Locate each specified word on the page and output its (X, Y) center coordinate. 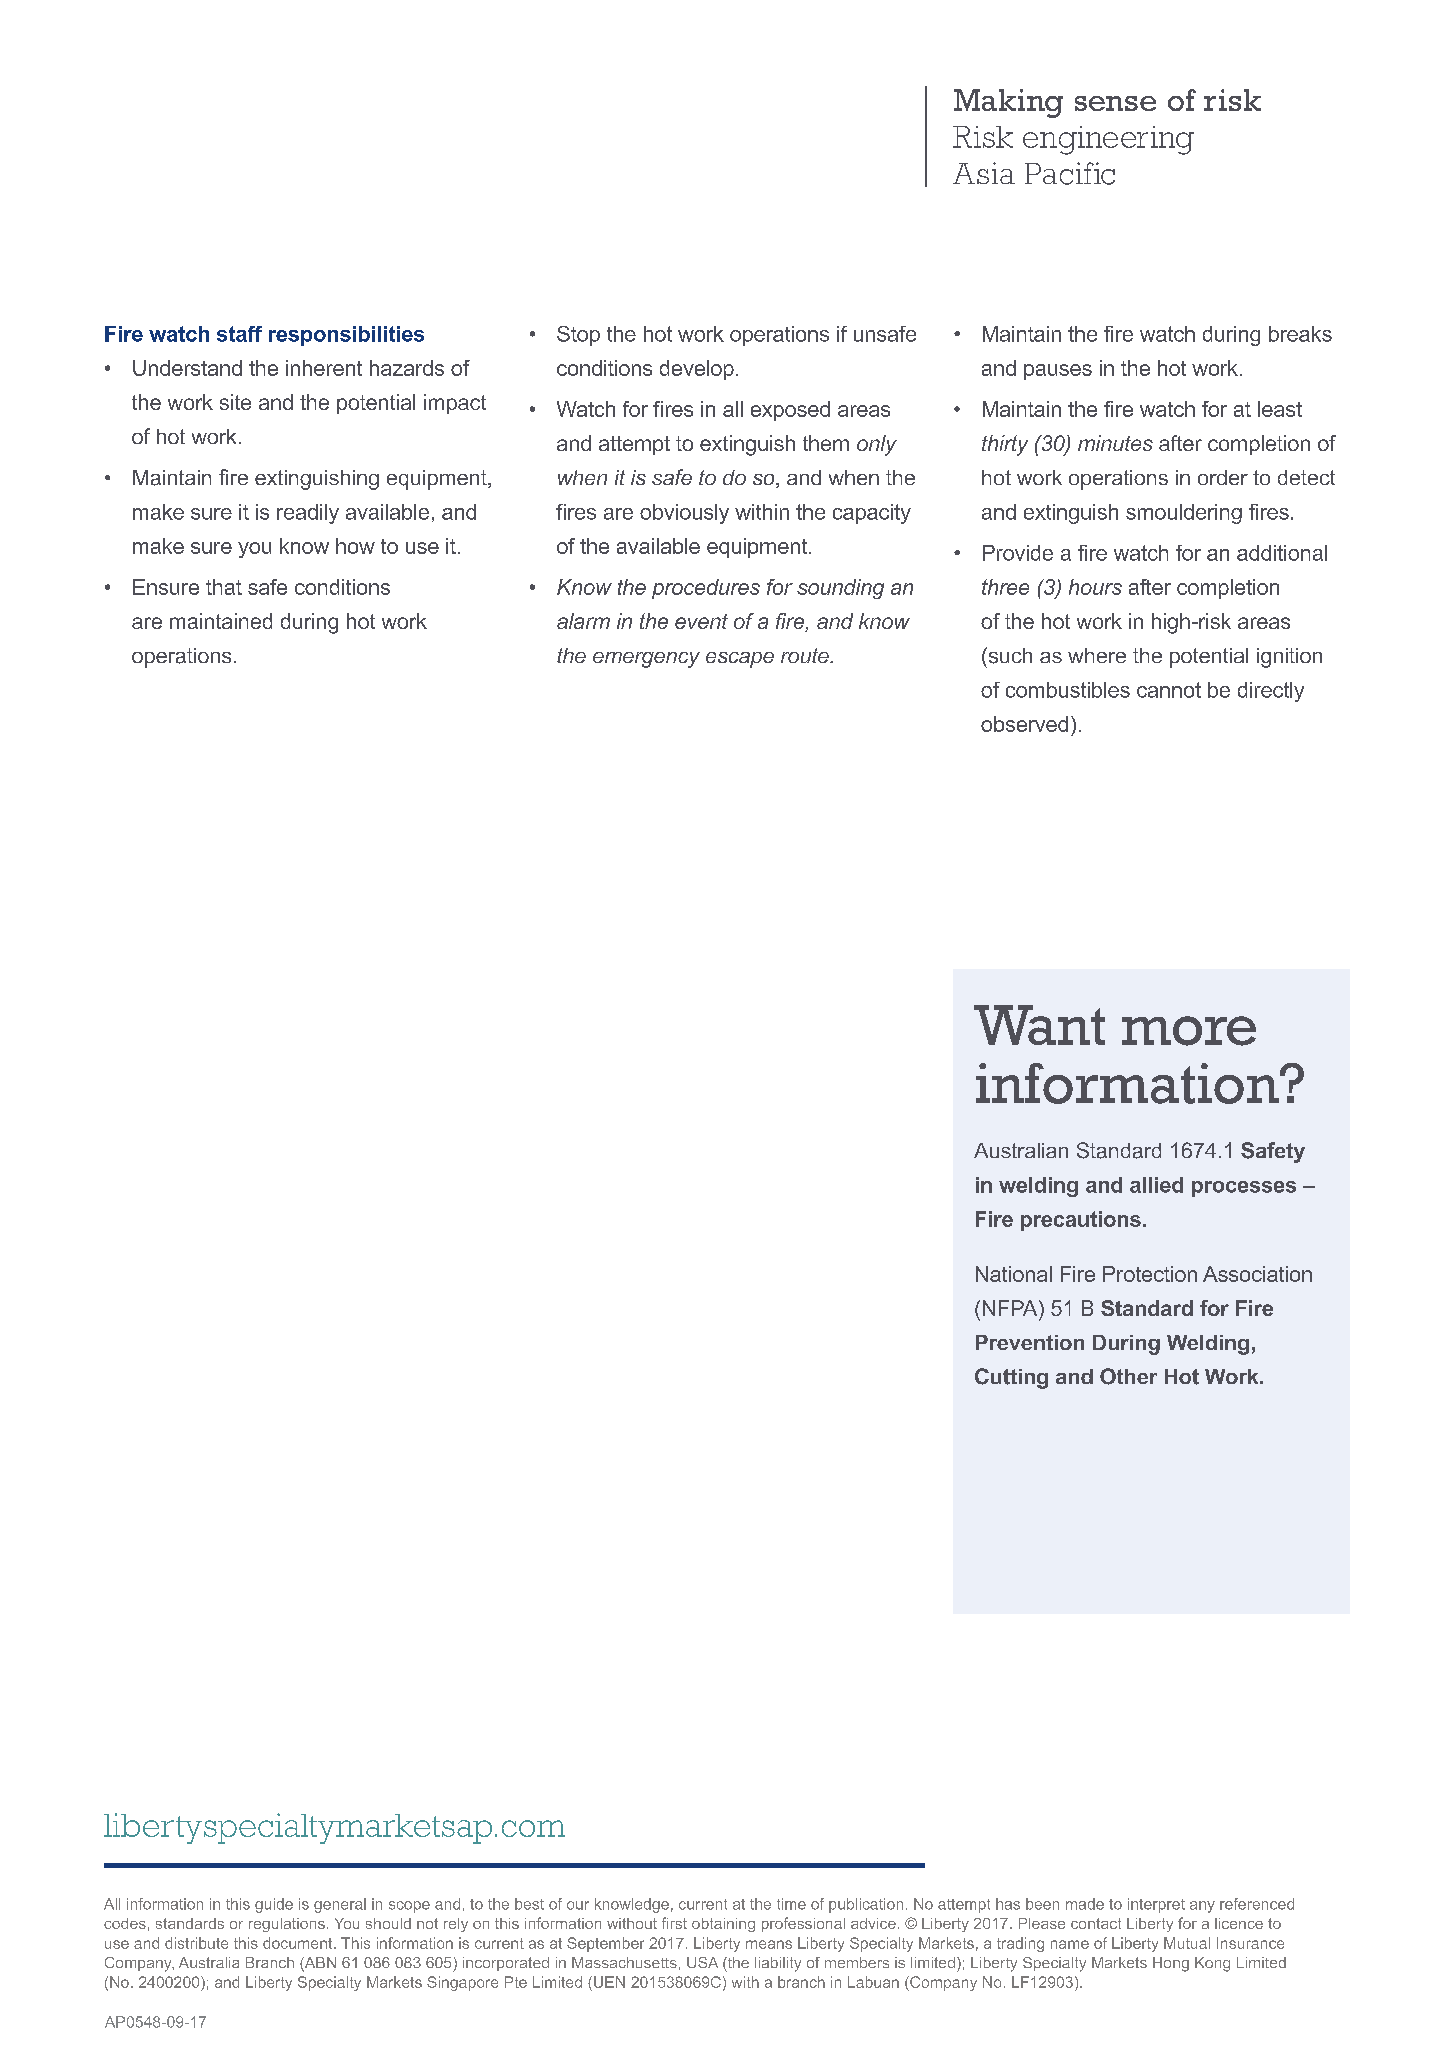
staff (239, 334)
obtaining (723, 1925)
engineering (1108, 140)
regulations (287, 1925)
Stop (578, 336)
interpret (1156, 1905)
